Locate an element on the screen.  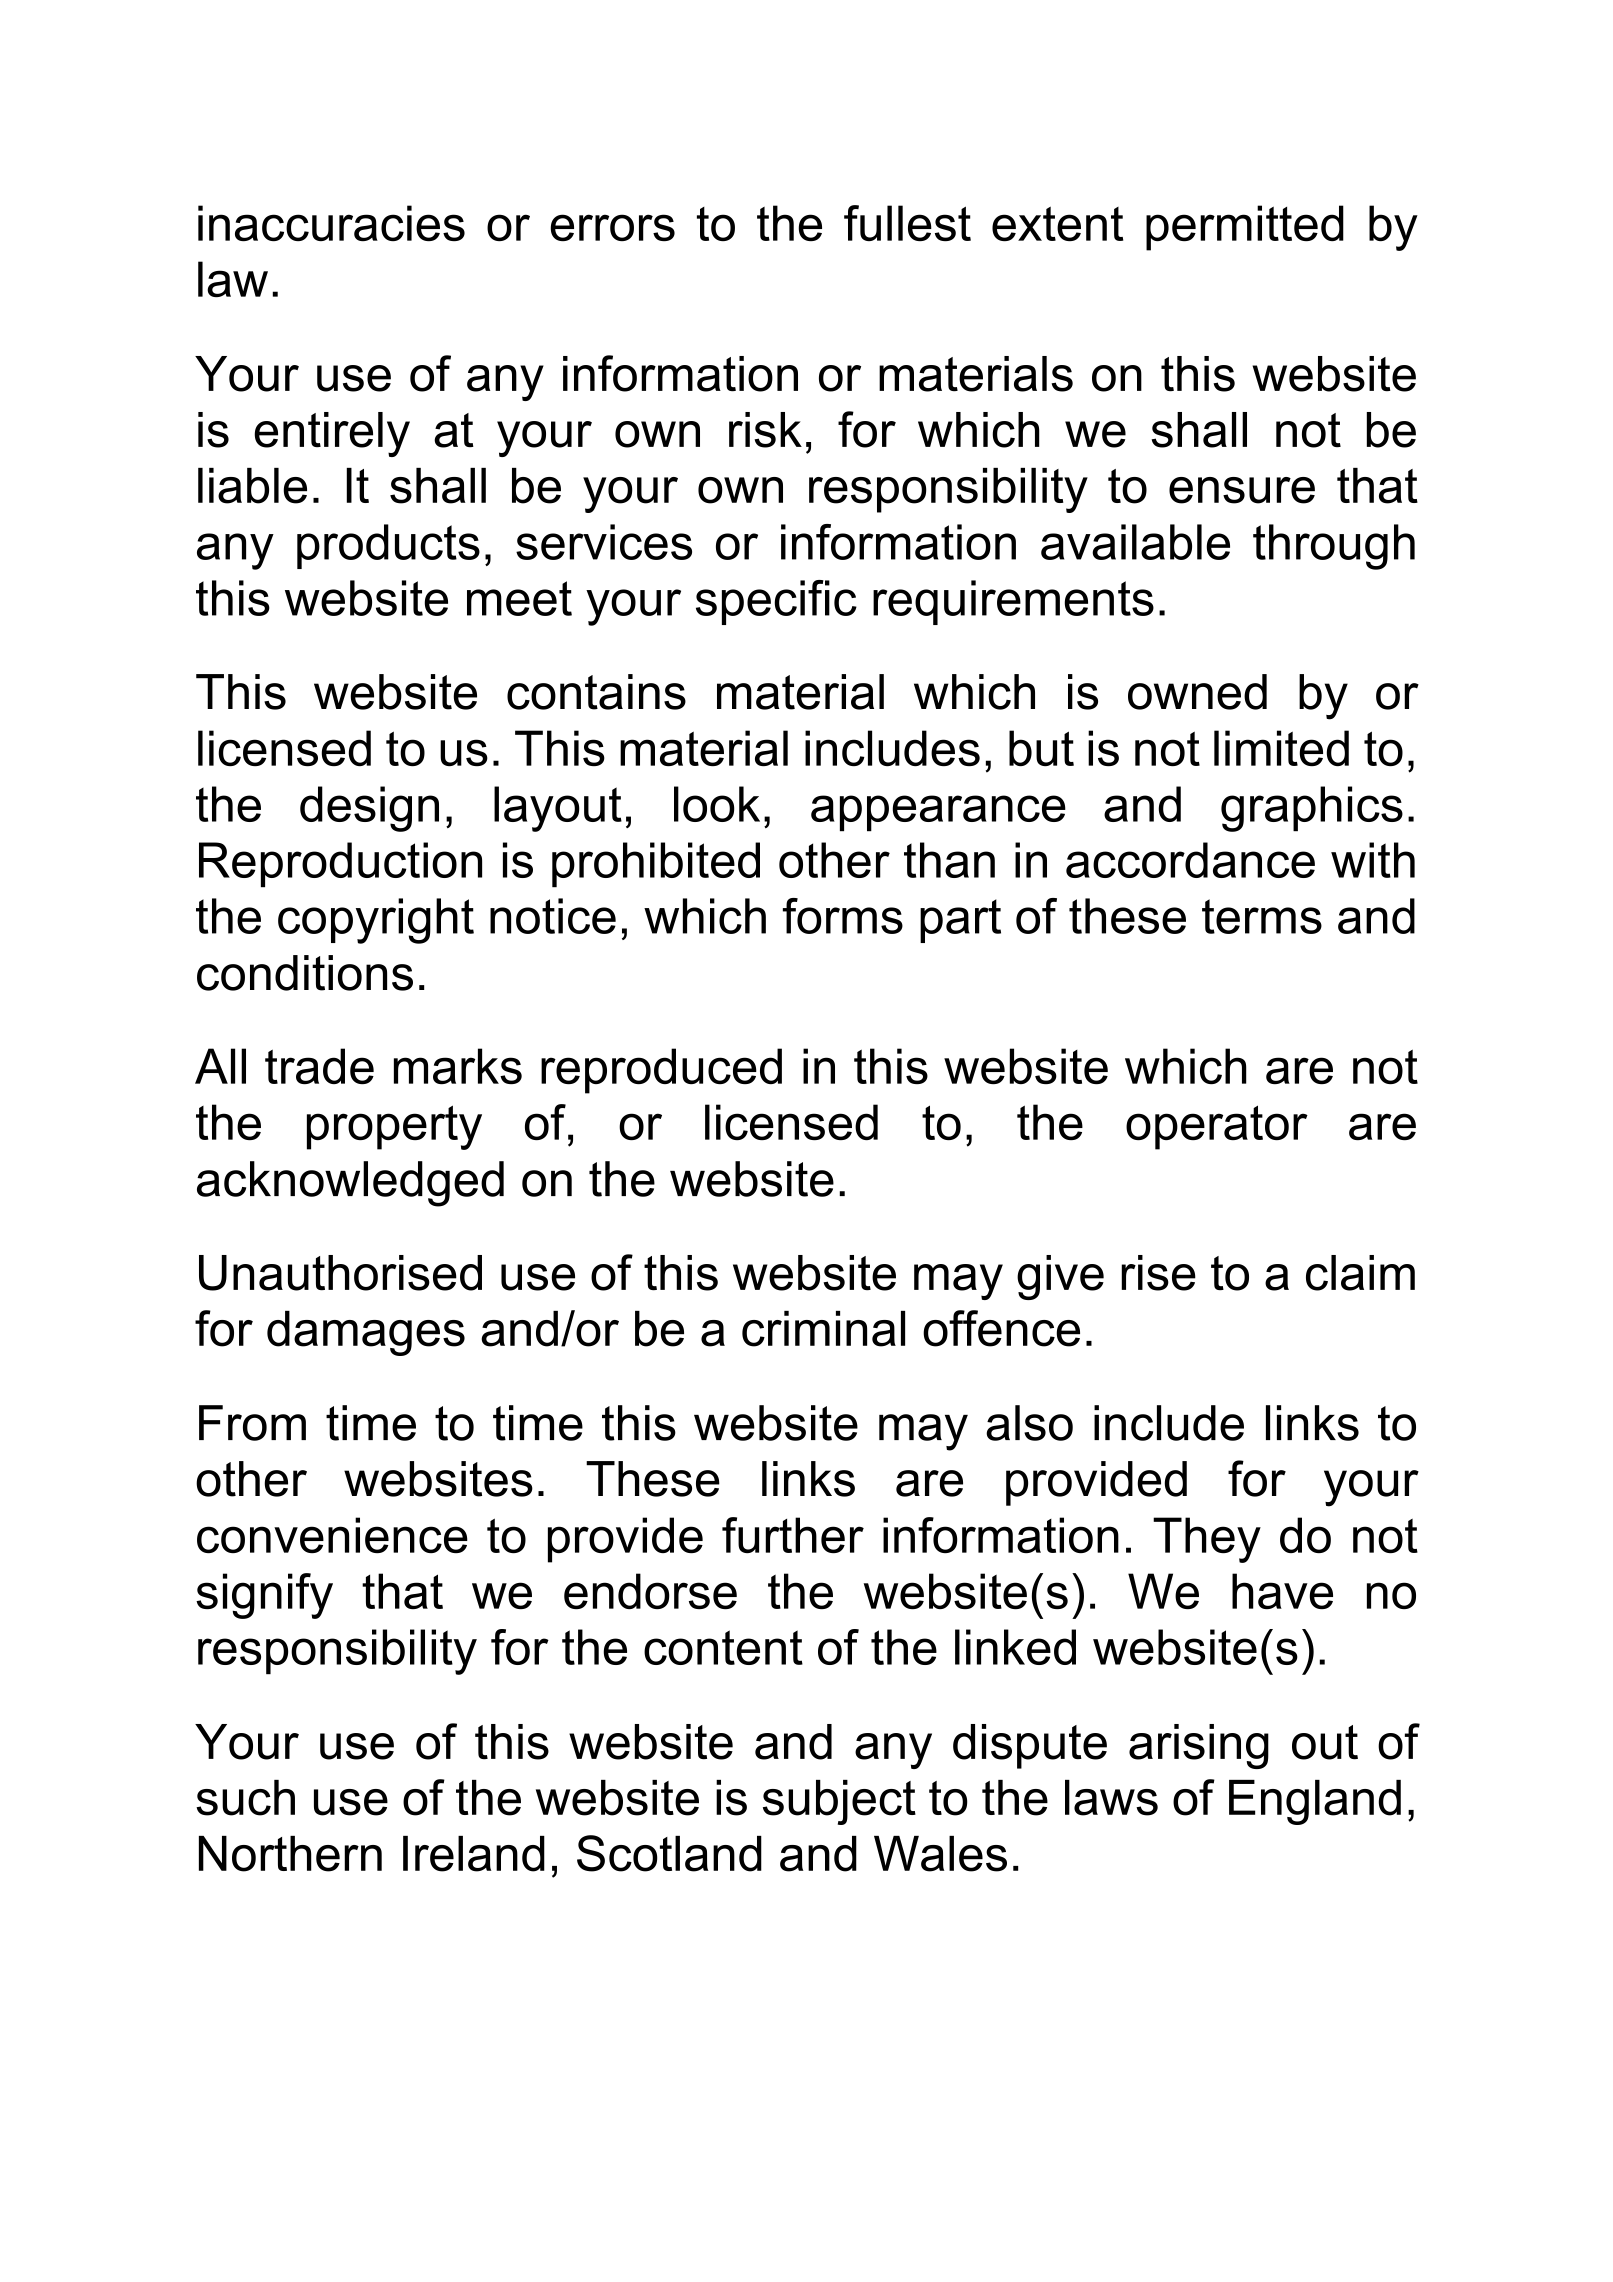
reproduced is located at coordinates (661, 1071).
